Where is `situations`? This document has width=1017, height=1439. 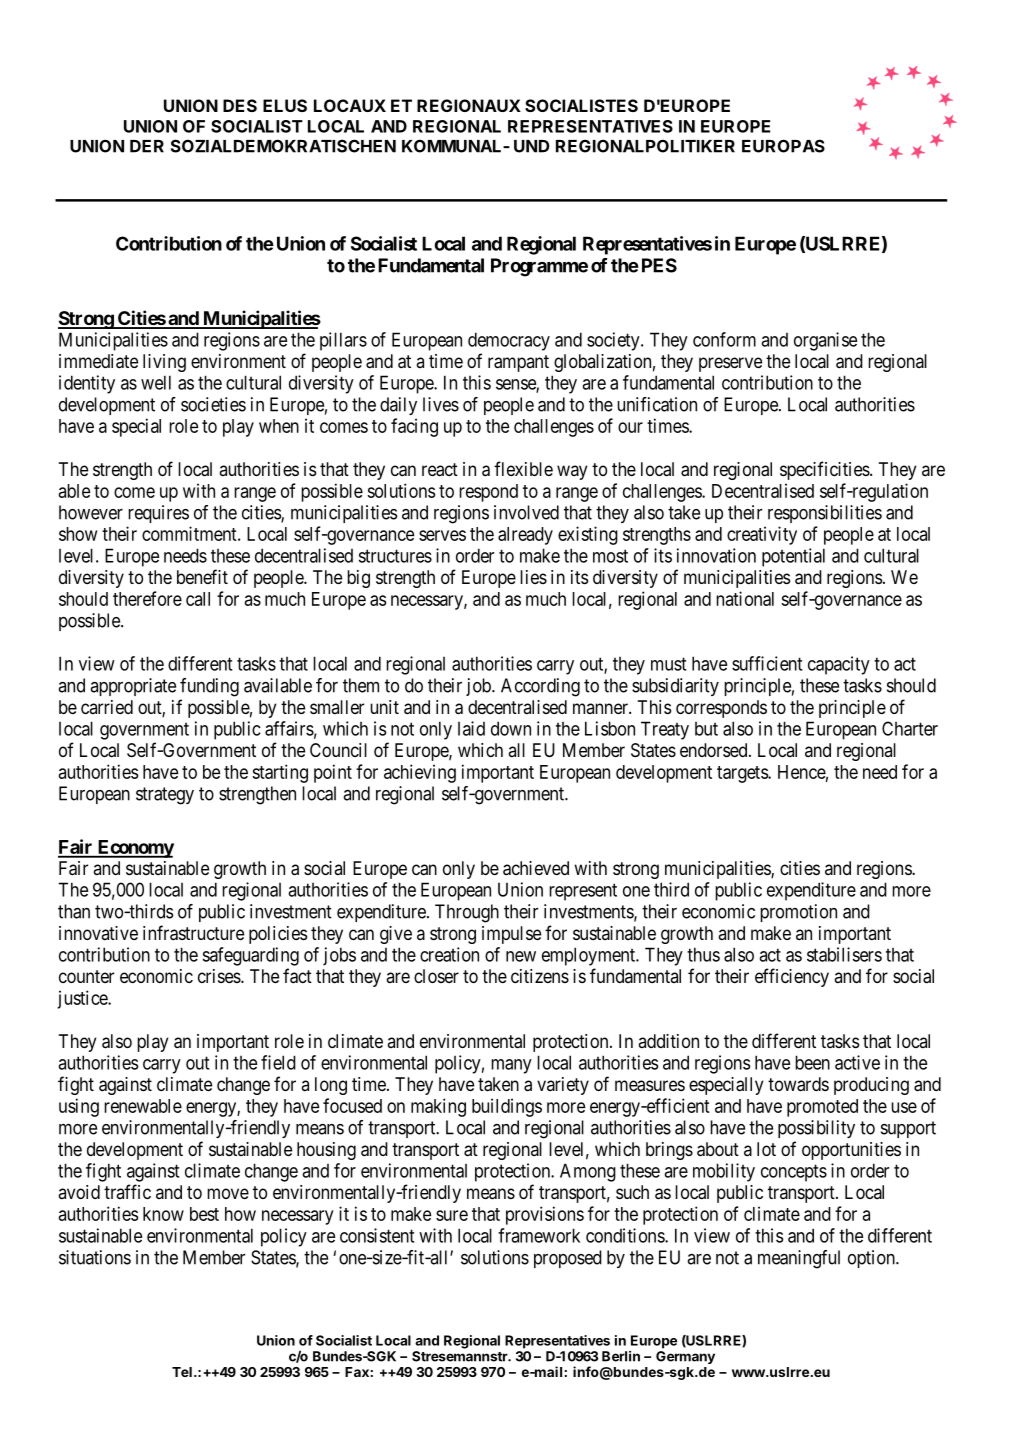 situations is located at coordinates (95, 1257).
